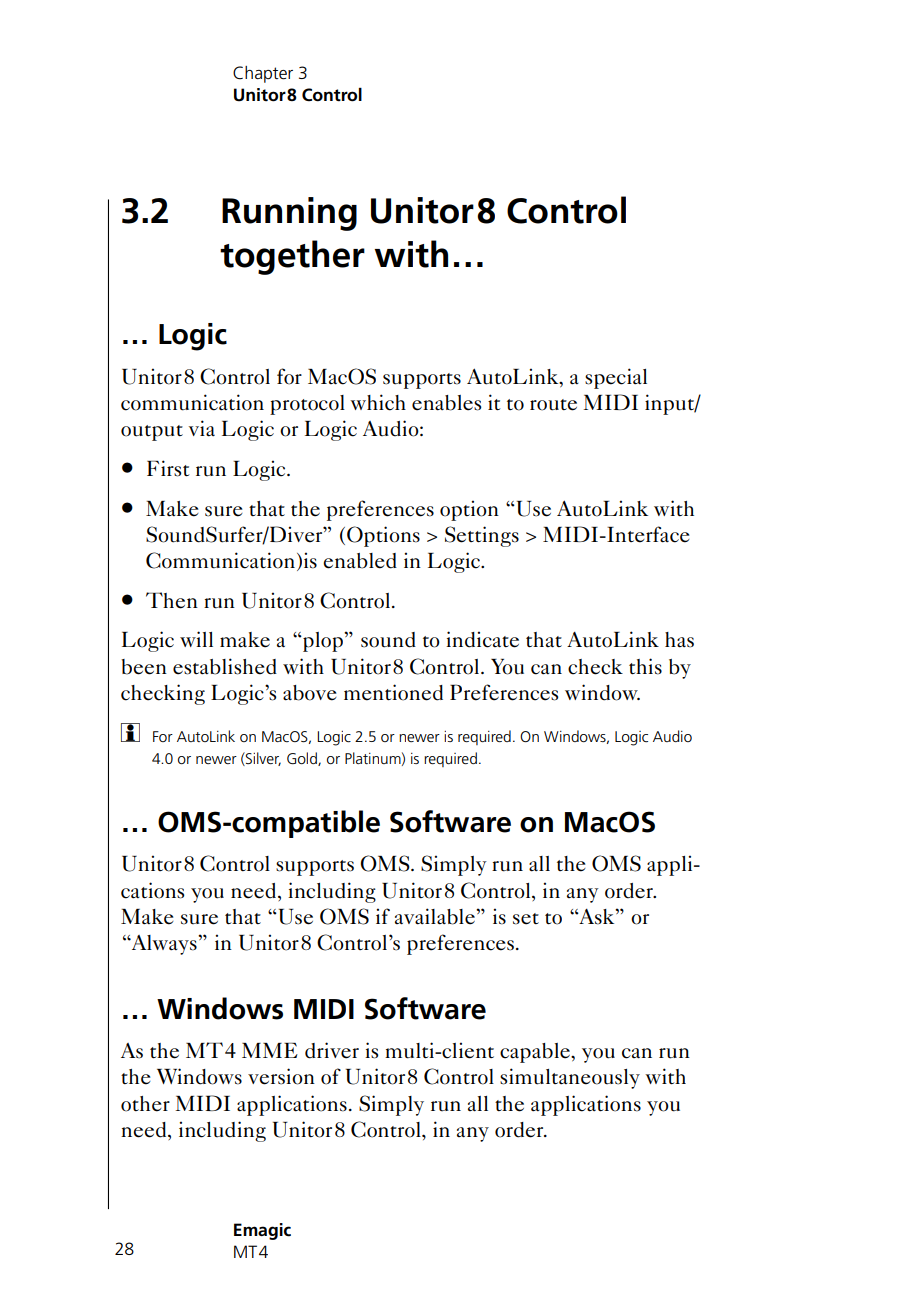 The image size is (924, 1309). I want to click on route, so click(553, 405).
